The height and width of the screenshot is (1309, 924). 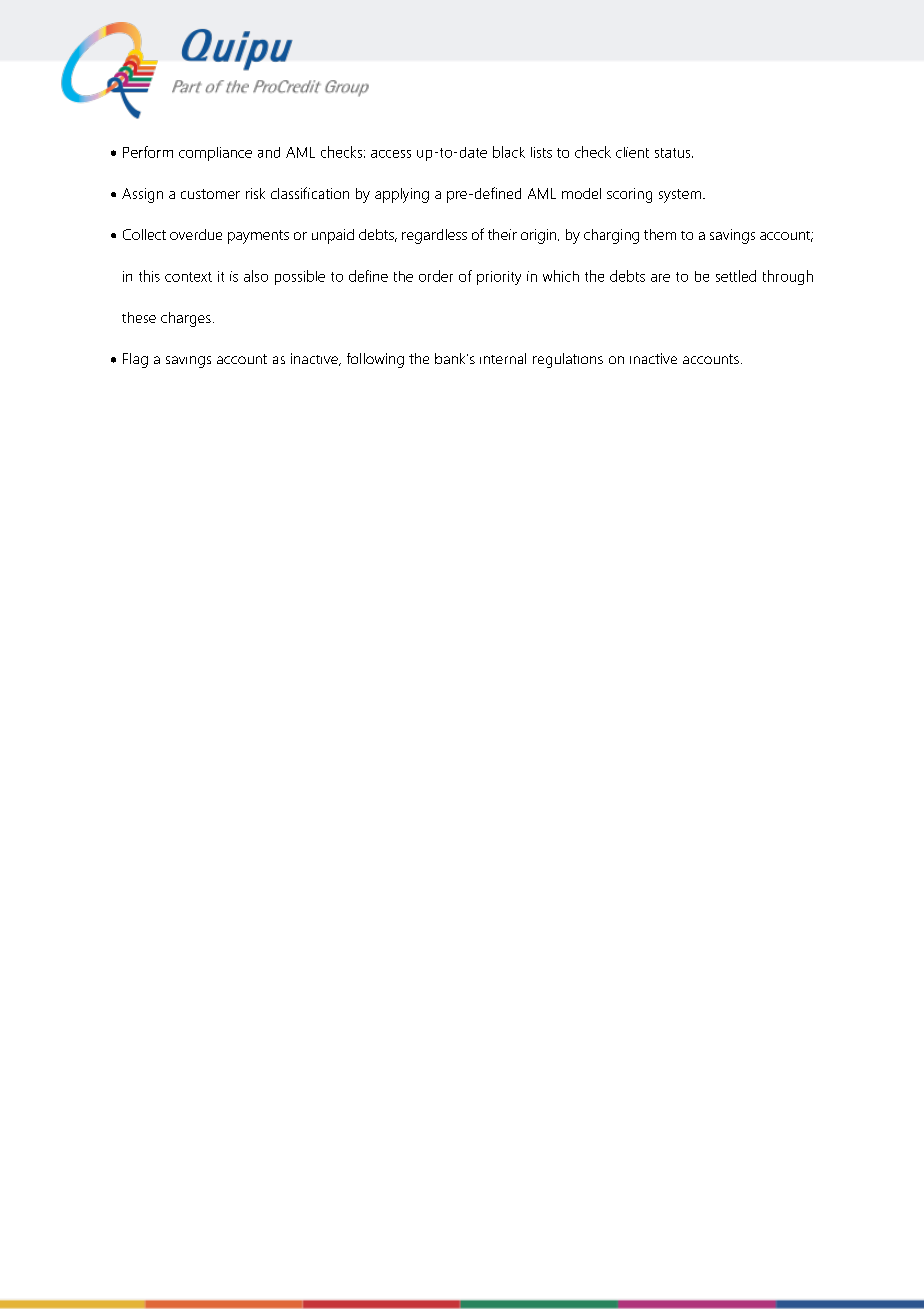 I want to click on Flag, so click(x=135, y=360).
